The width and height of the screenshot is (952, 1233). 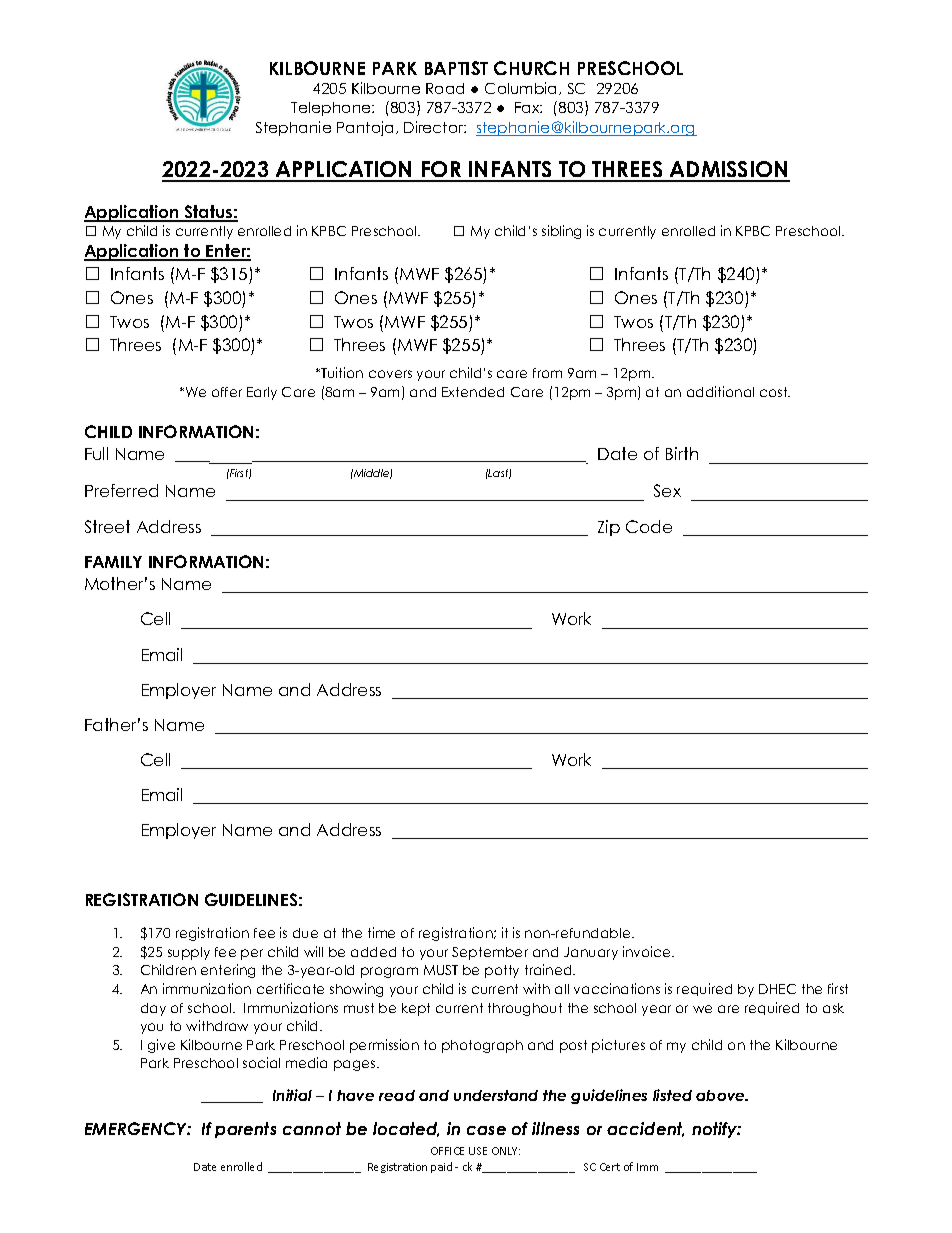 I want to click on supply, so click(x=189, y=953).
